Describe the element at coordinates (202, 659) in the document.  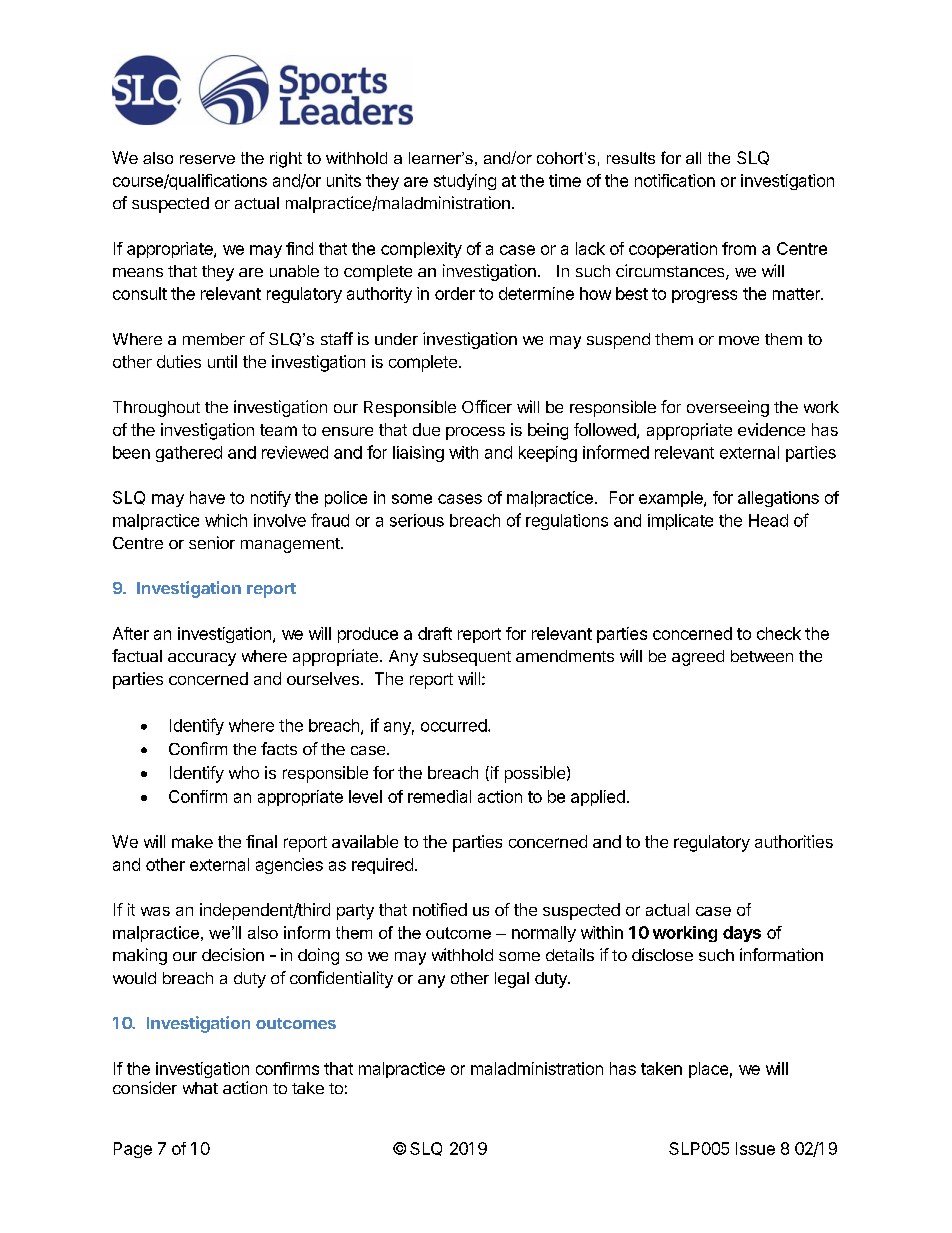
I see `accuracy` at that location.
